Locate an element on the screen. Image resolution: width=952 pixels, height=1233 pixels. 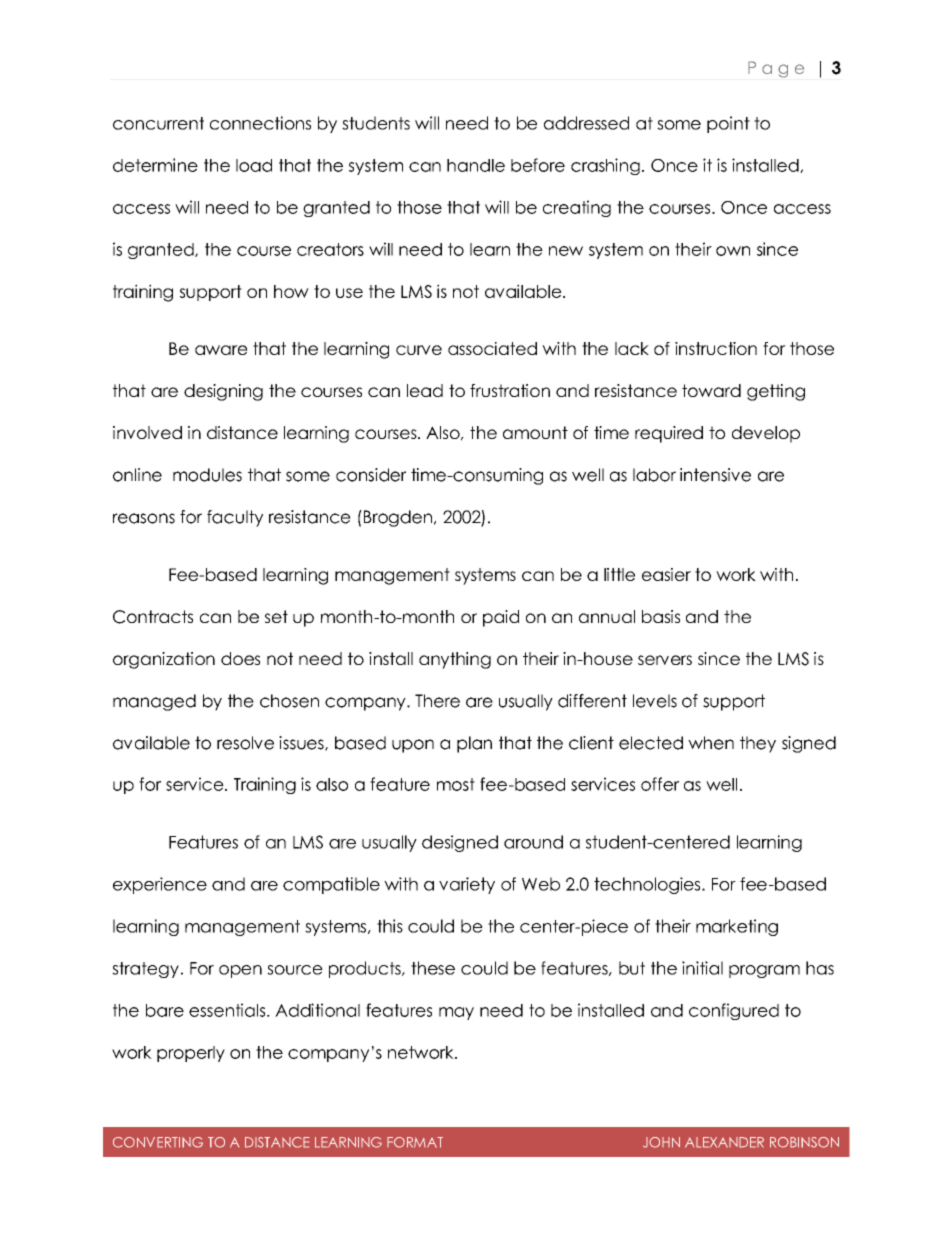
handle is located at coordinates (476, 165).
